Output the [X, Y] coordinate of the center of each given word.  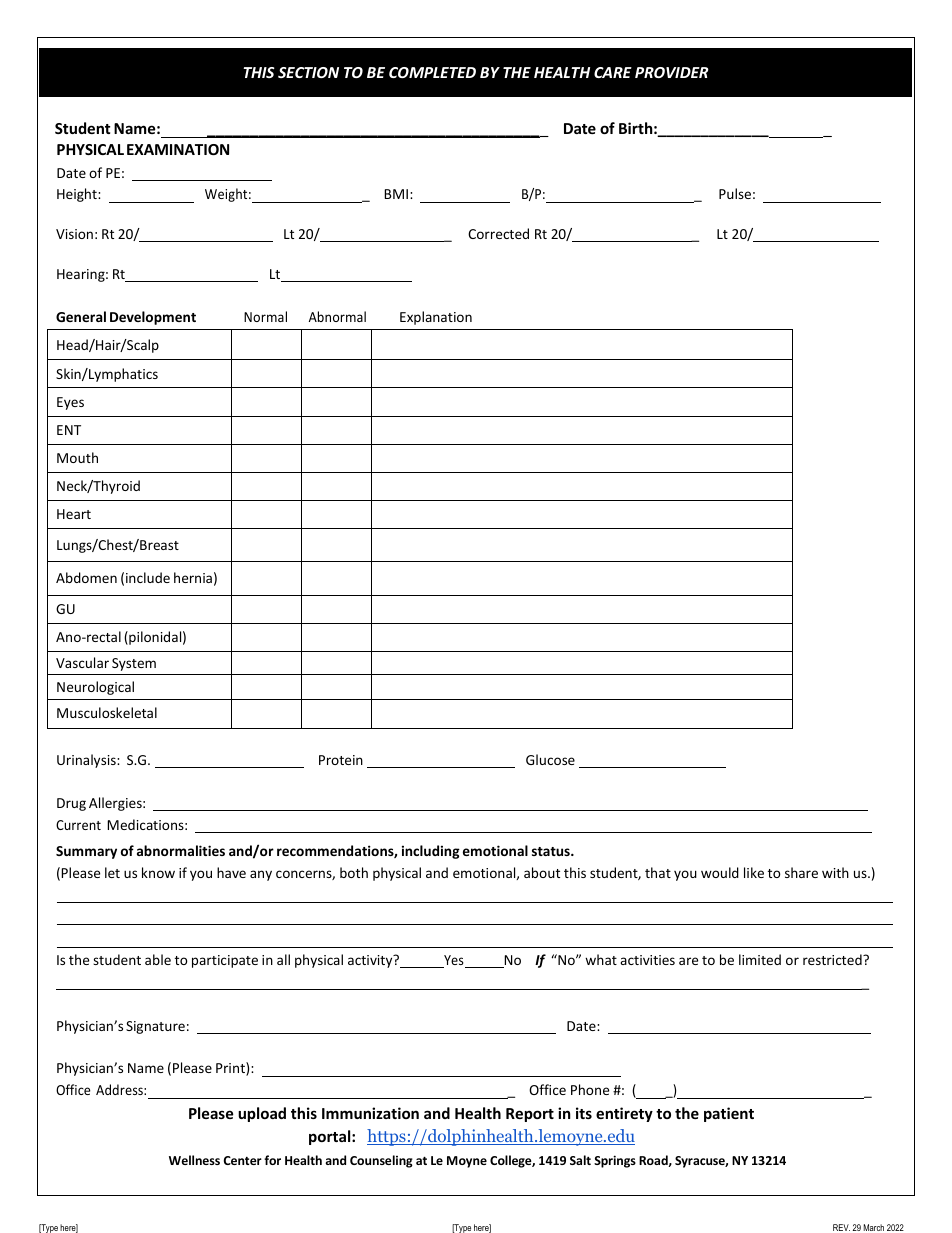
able [158, 959]
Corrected [498, 233]
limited [760, 959]
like [754, 872]
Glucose [550, 759]
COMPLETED [432, 72]
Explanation [436, 318]
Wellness [194, 1160]
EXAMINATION [178, 149]
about [542, 872]
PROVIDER [672, 72]
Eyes [70, 403]
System [134, 664]
